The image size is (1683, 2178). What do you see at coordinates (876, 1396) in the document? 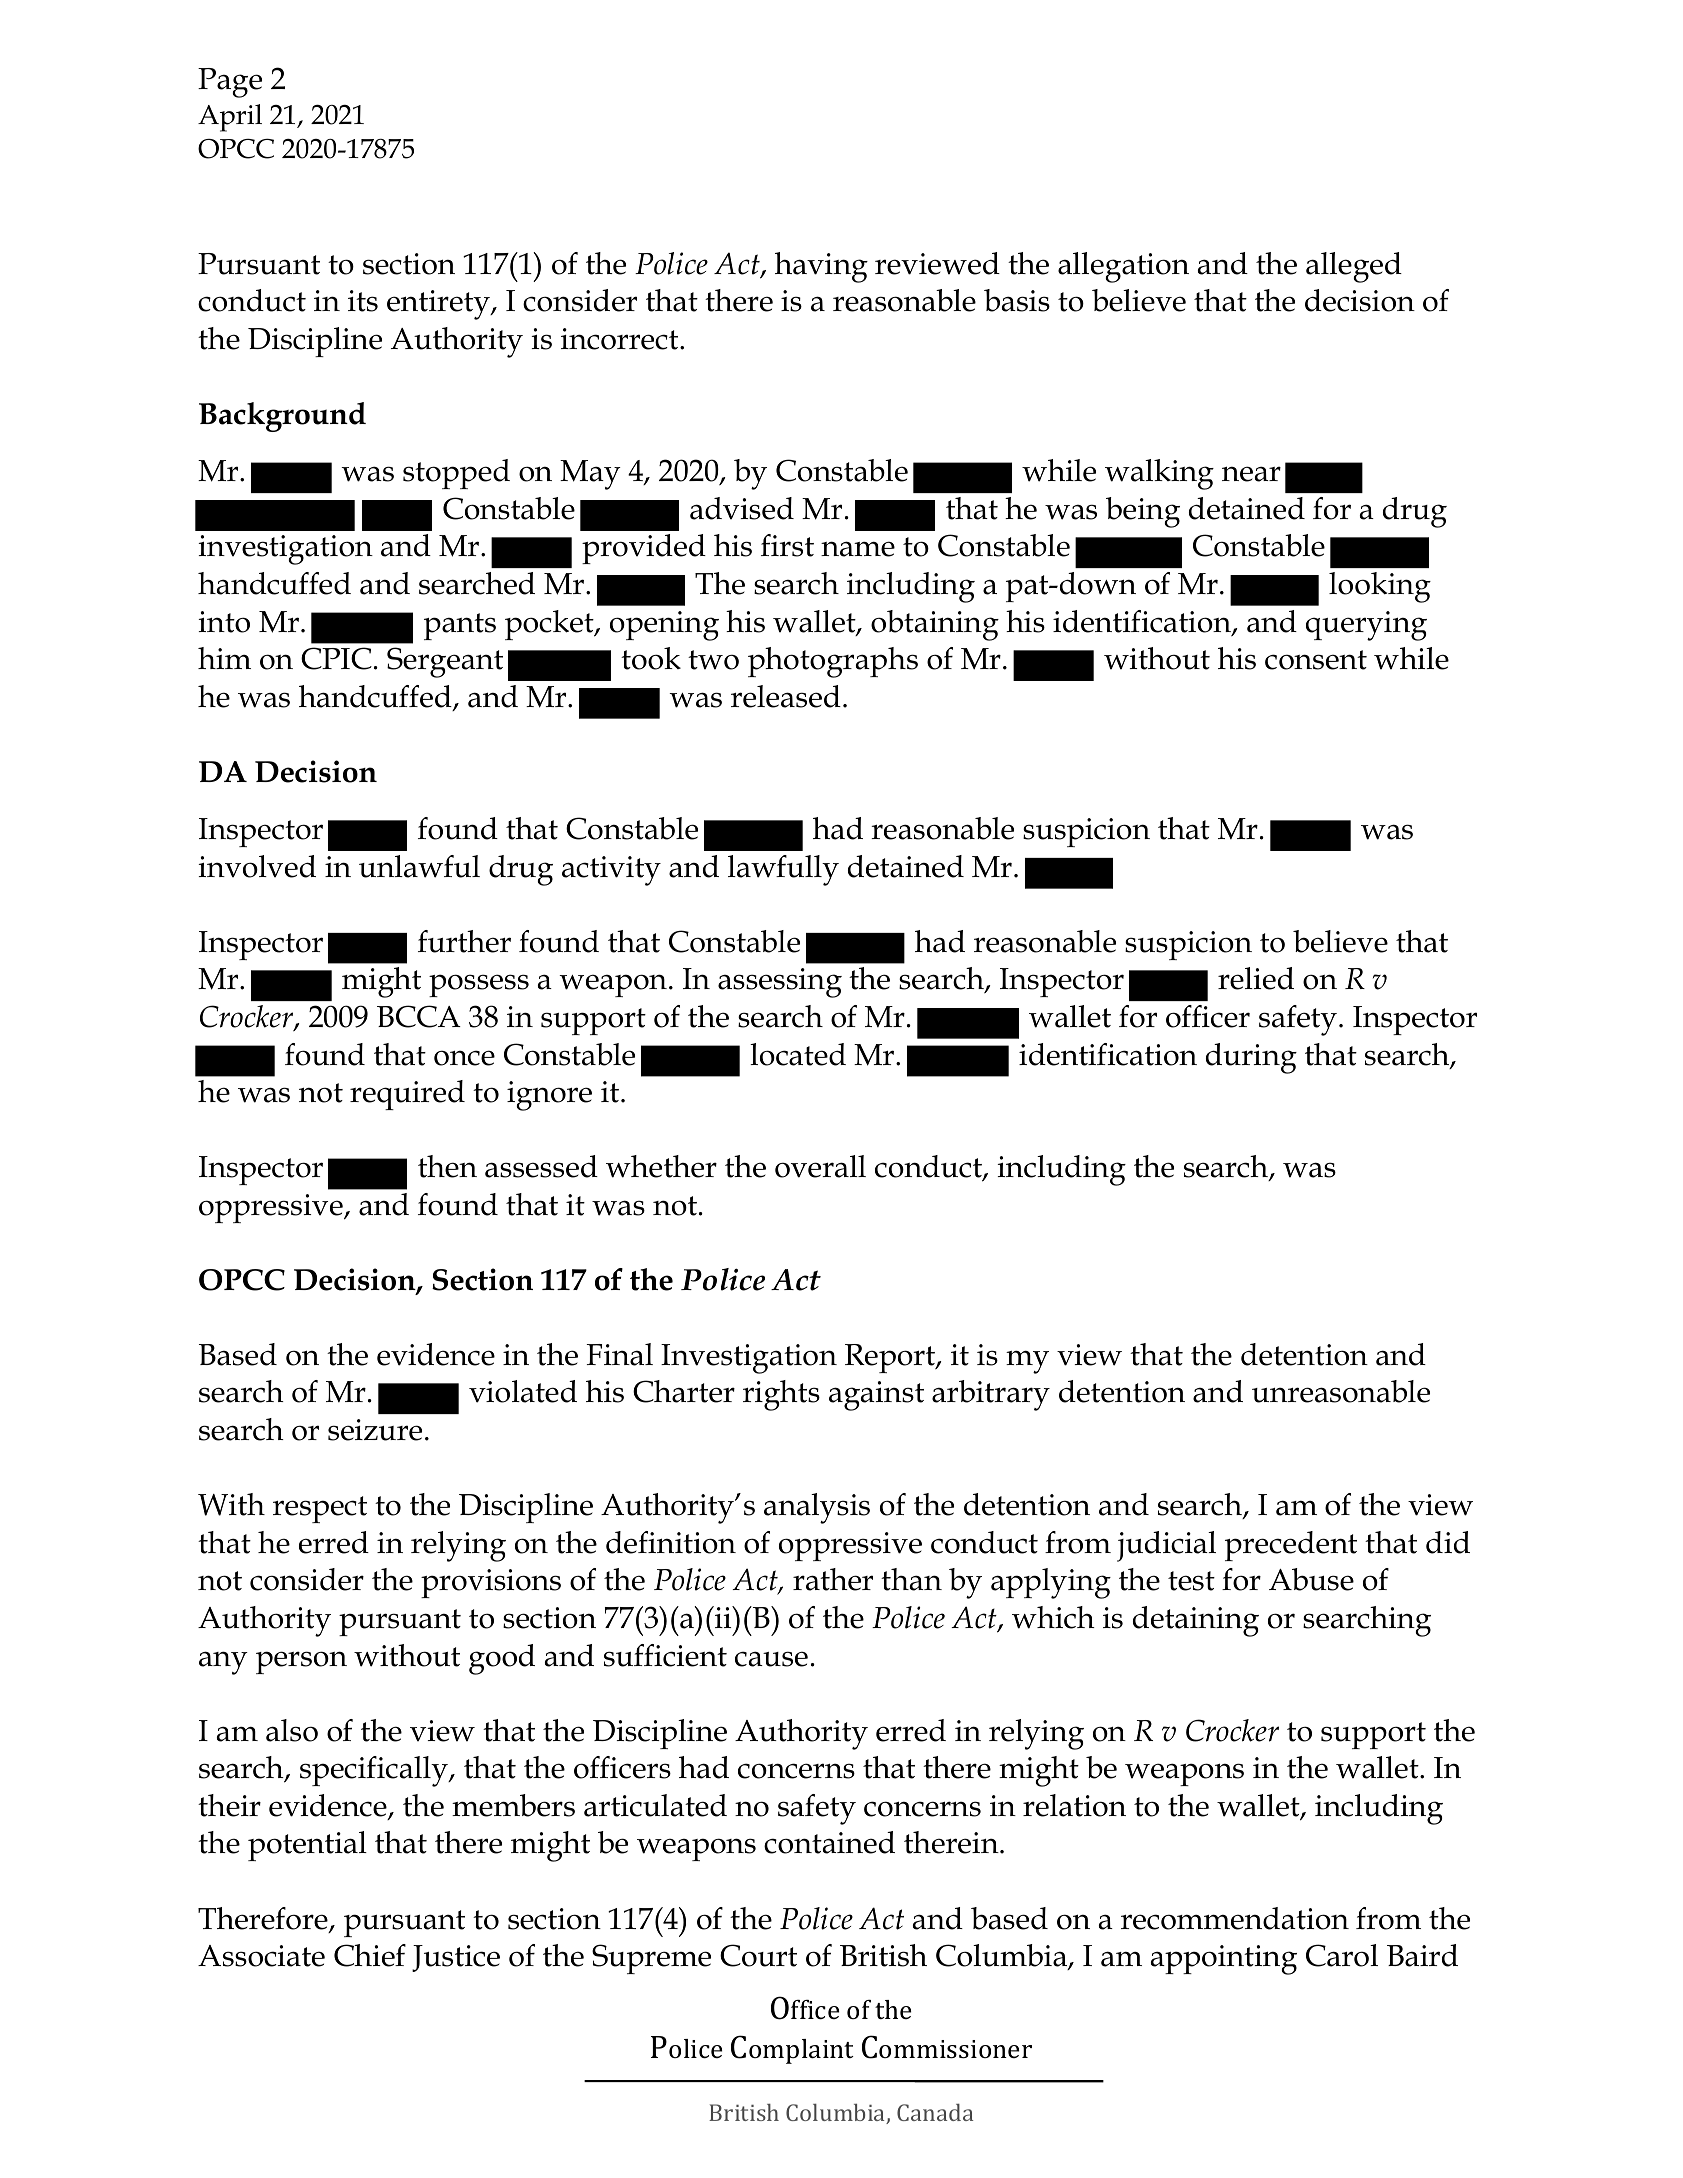
I see `against` at bounding box center [876, 1396].
